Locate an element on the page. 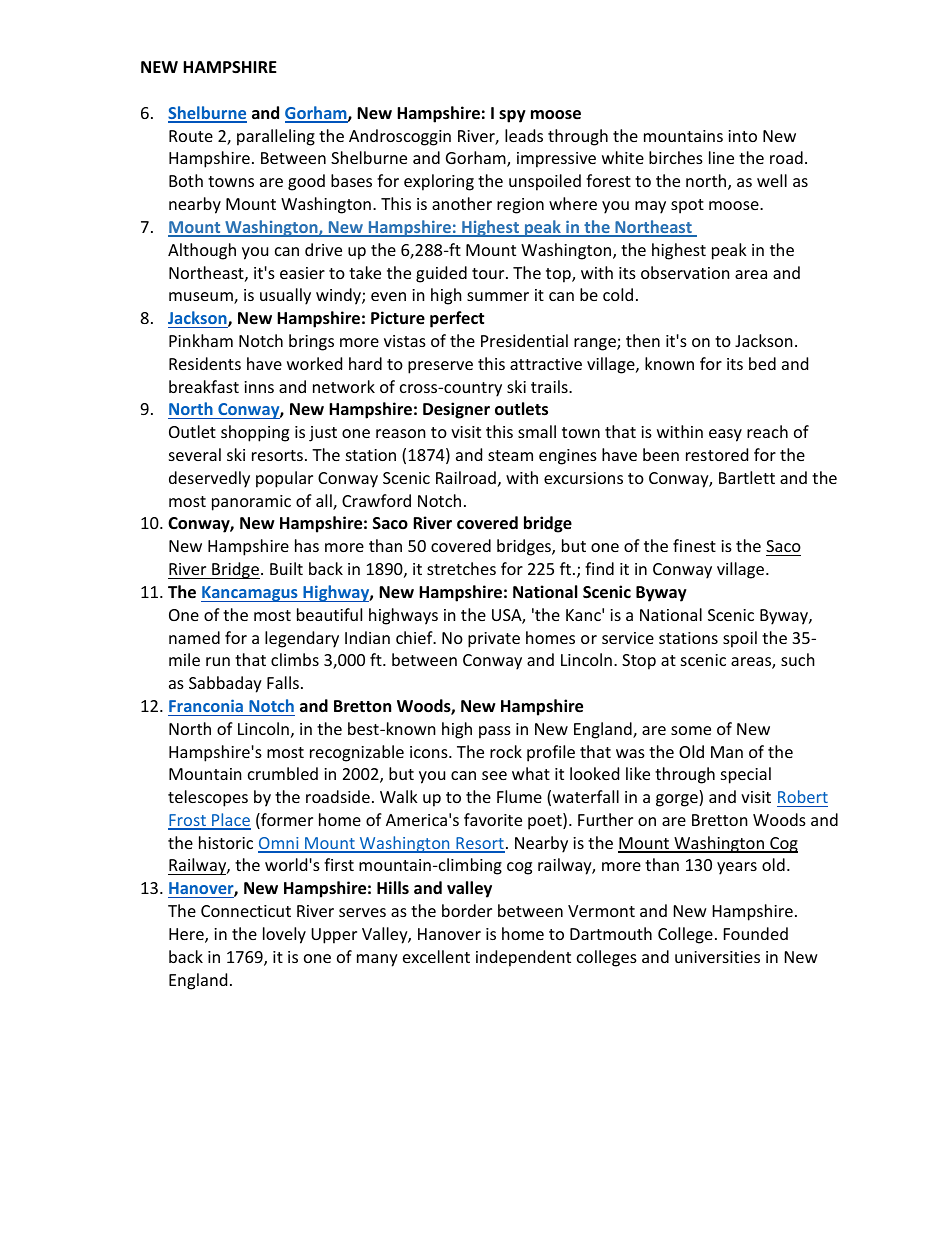 This image has width=952, height=1233. some is located at coordinates (691, 730).
